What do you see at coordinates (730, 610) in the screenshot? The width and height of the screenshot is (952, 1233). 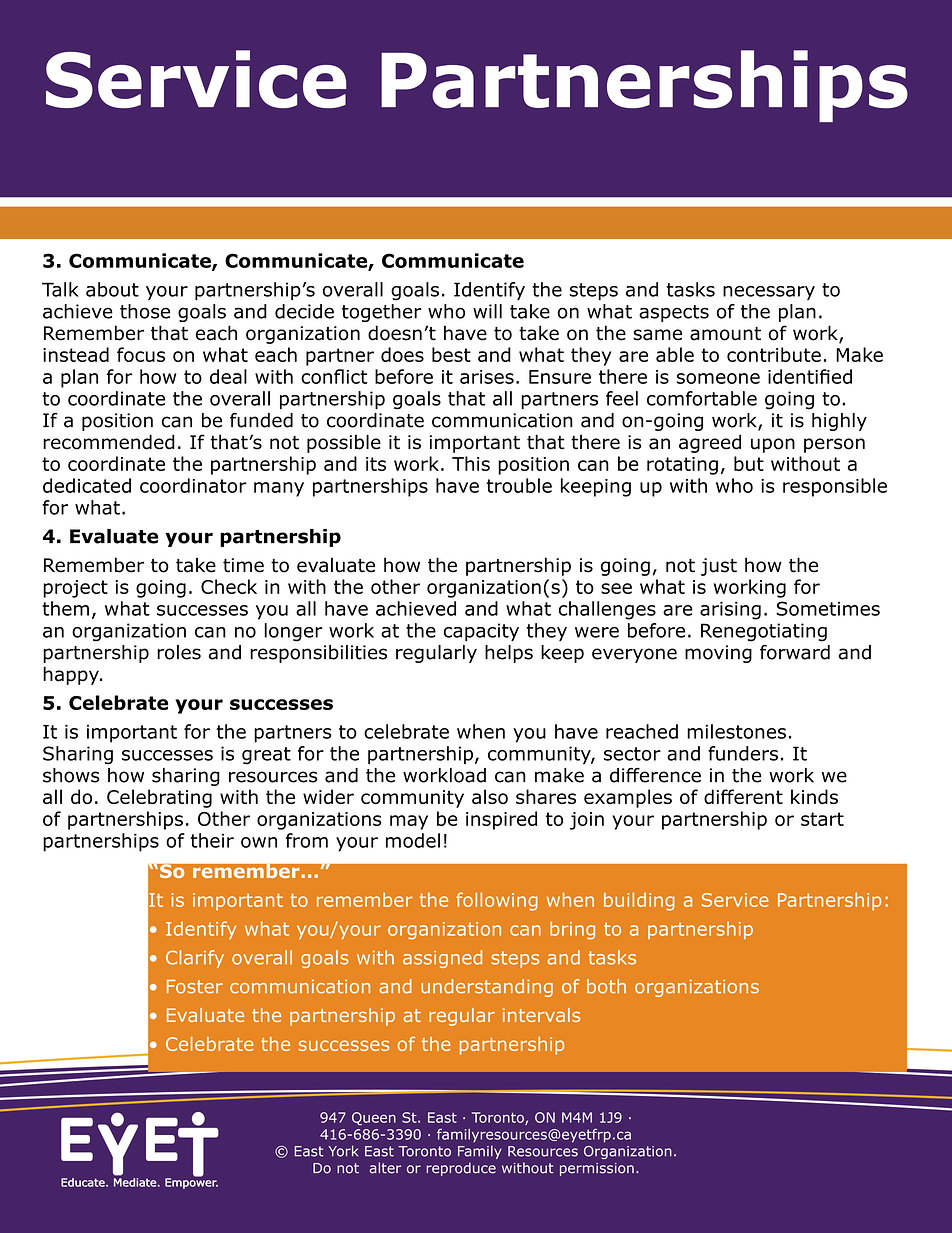 I see `arising` at bounding box center [730, 610].
